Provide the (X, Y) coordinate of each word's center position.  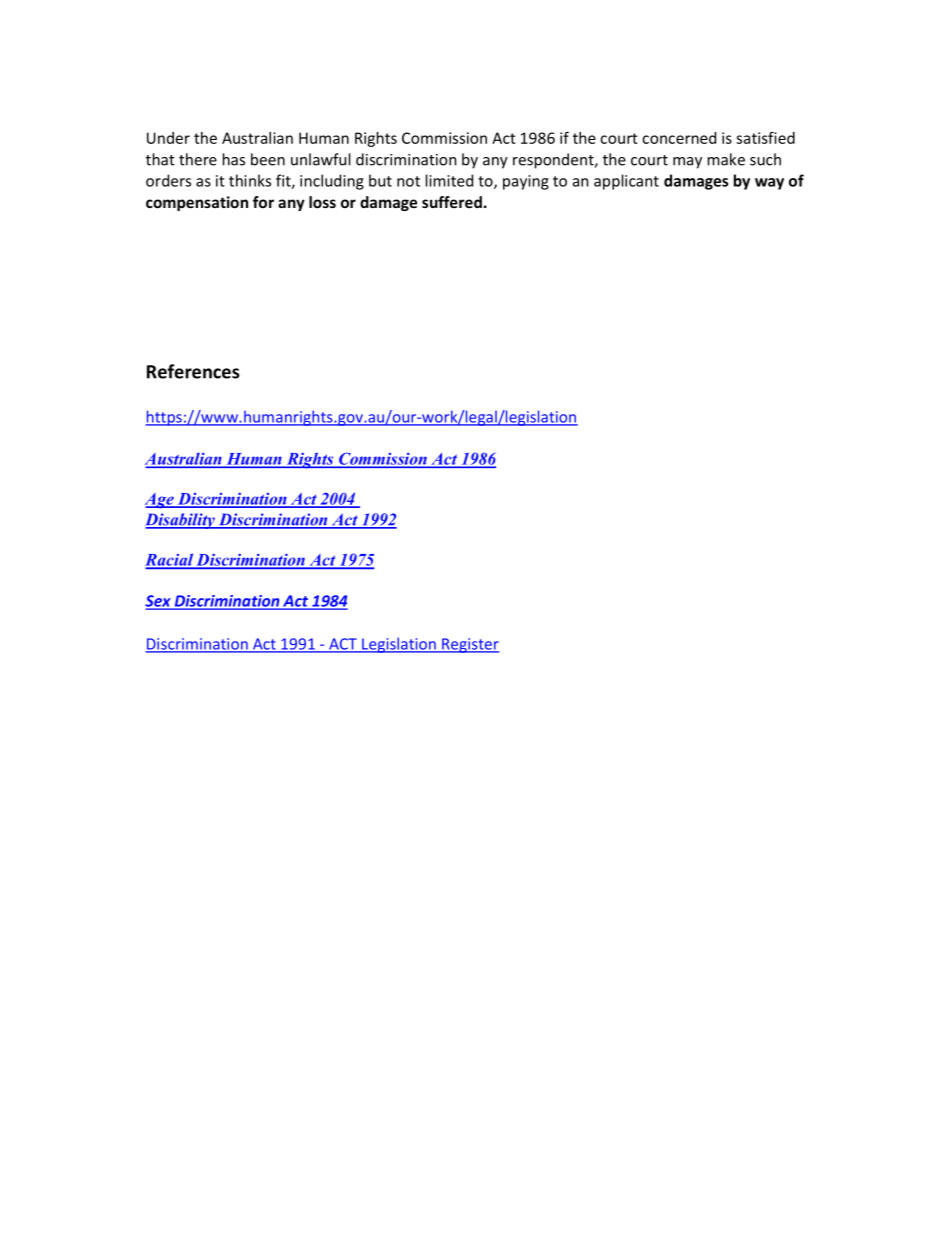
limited (449, 180)
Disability (181, 521)
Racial (170, 560)
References (193, 371)
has (234, 159)
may (687, 163)
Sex (159, 602)
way (769, 184)
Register (469, 645)
